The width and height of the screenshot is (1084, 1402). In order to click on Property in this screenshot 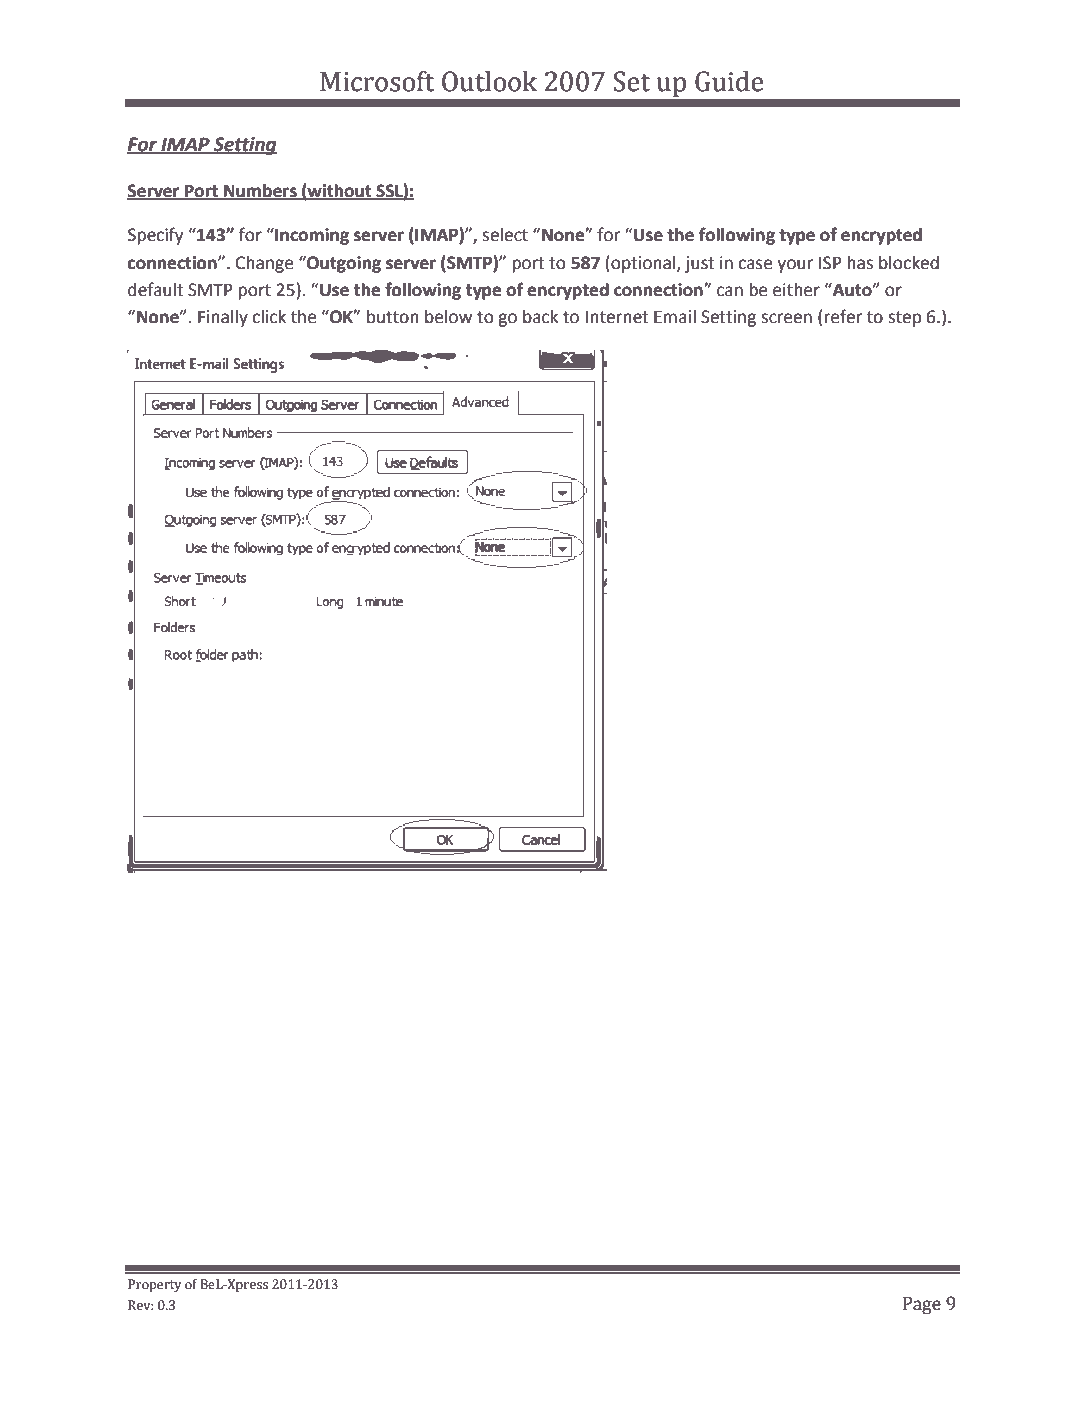, I will do `click(155, 1285)`.
